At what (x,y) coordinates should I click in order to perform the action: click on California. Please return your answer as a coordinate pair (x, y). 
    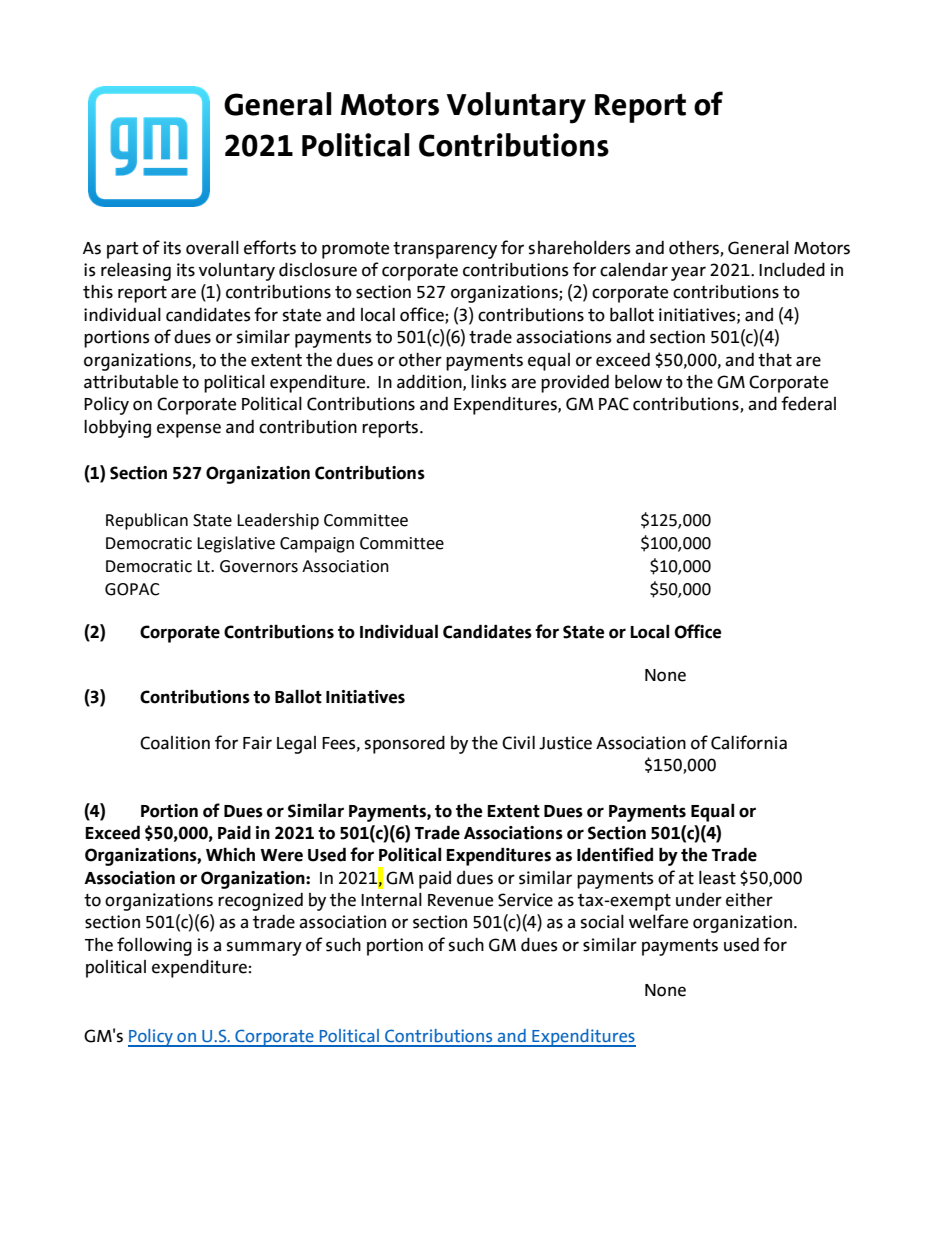
    Looking at the image, I should click on (749, 742).
